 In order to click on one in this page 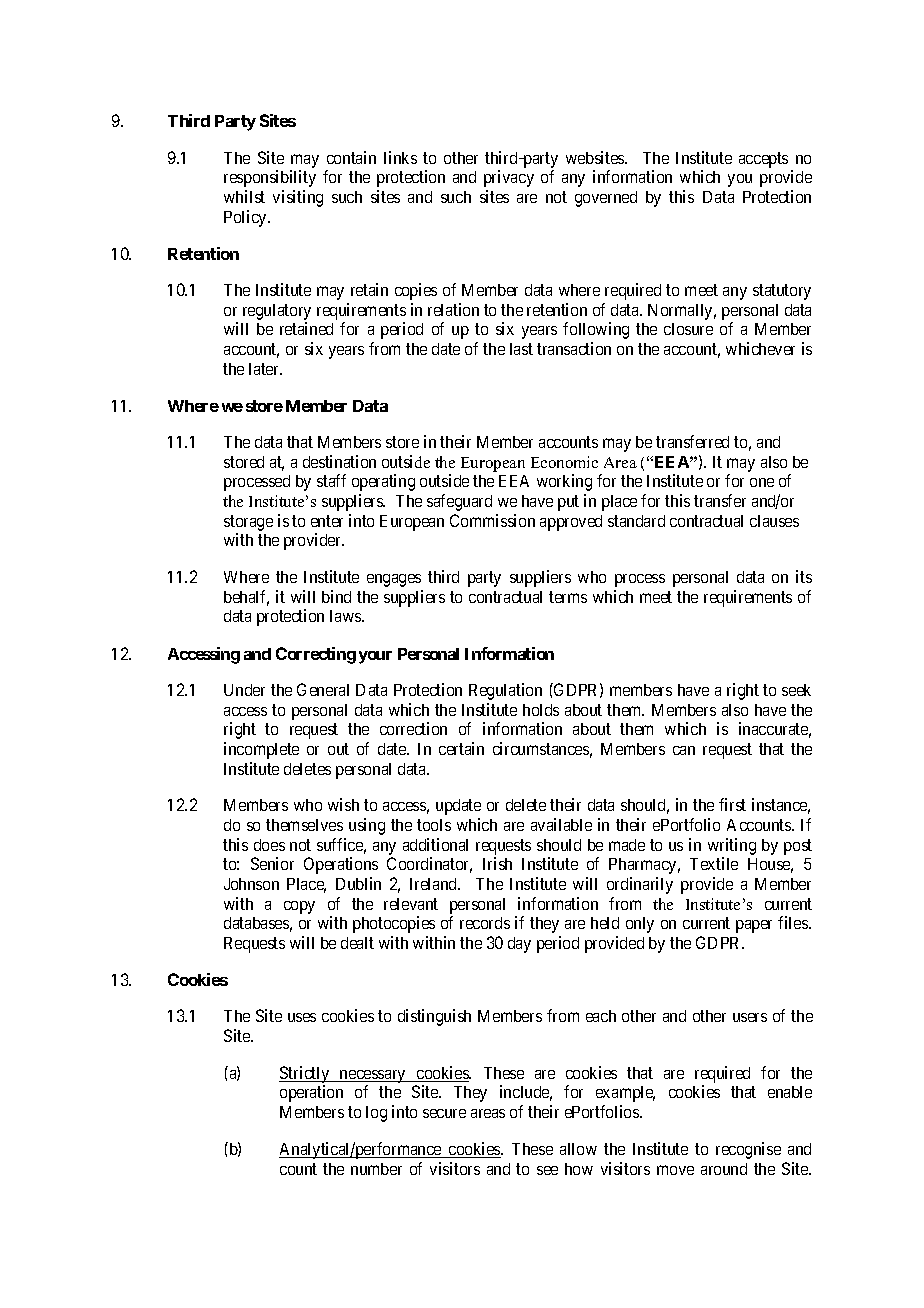, I will do `click(762, 482)`.
